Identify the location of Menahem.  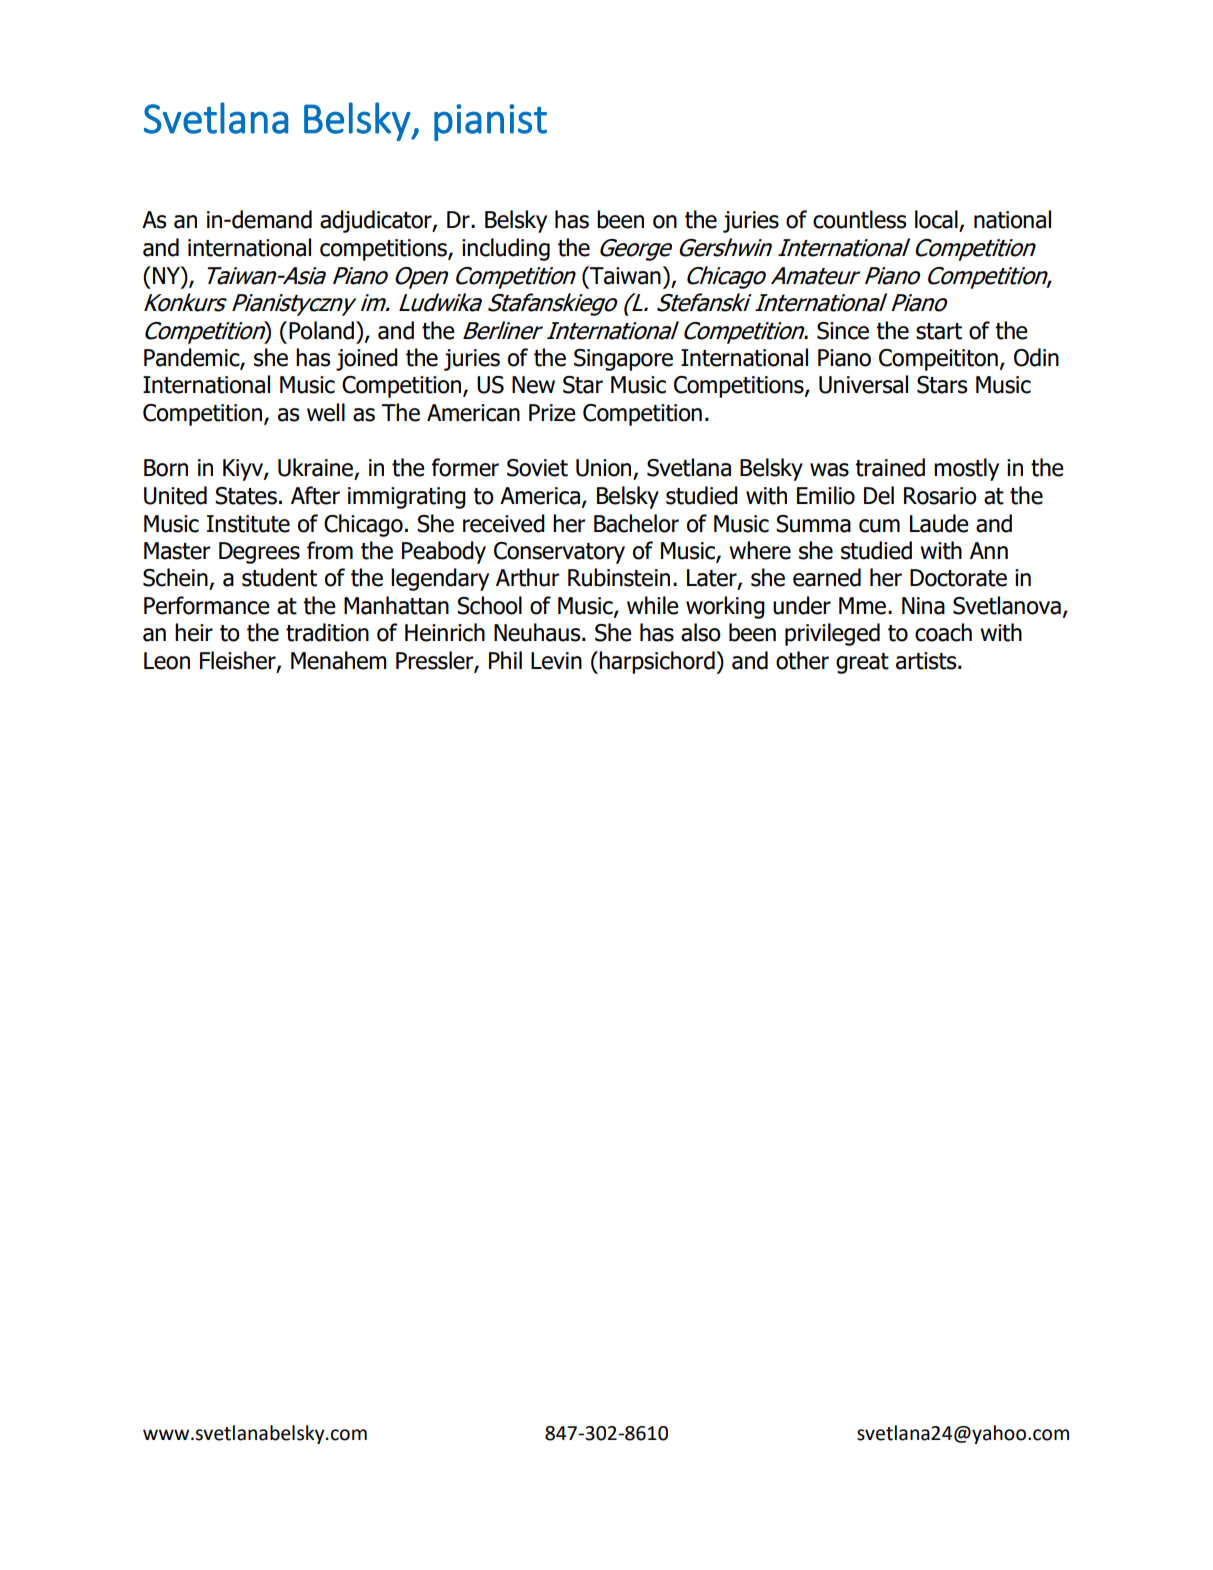
(339, 660).
